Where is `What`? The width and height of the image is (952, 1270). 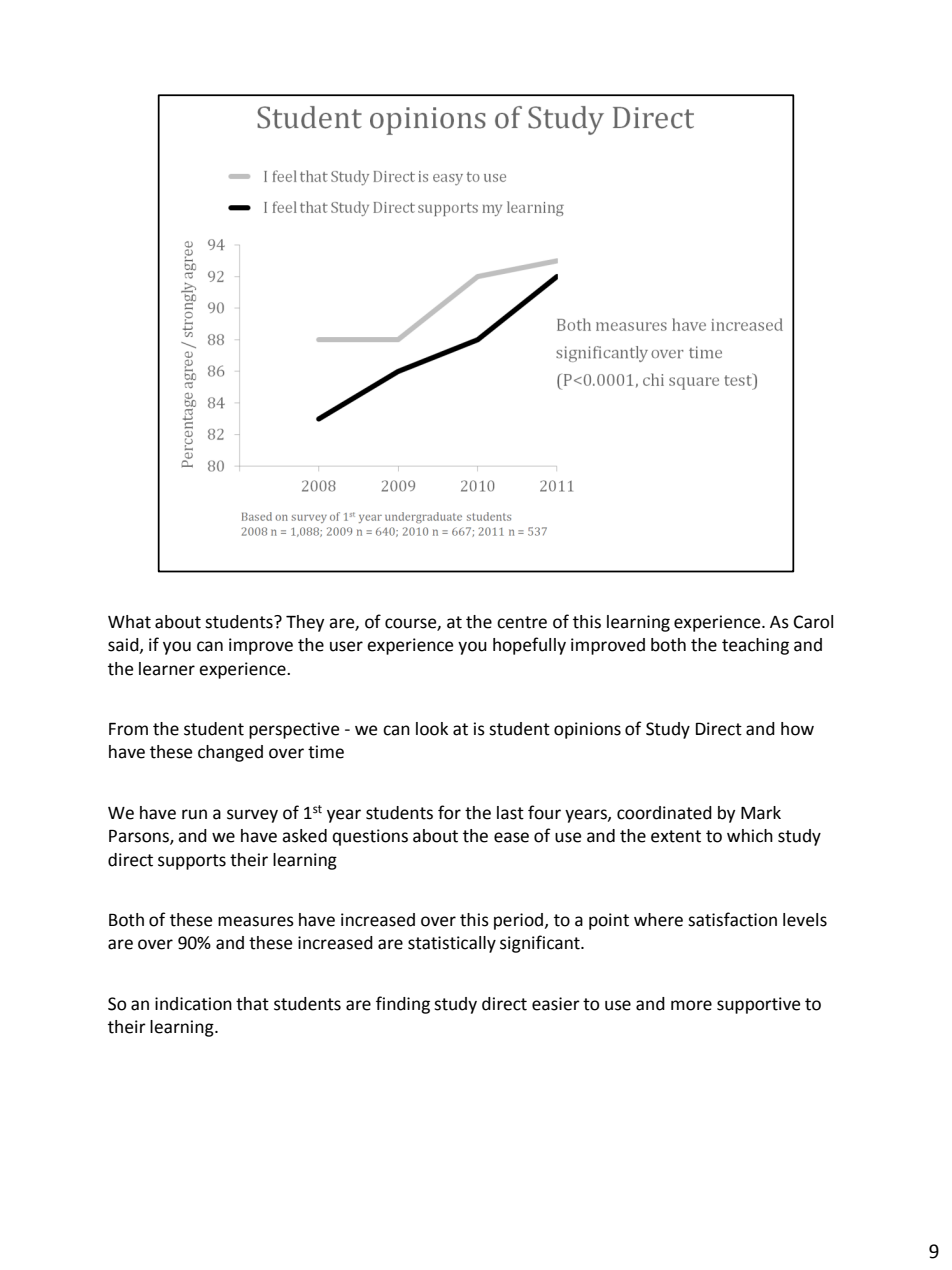
What is located at coordinates (129, 622).
